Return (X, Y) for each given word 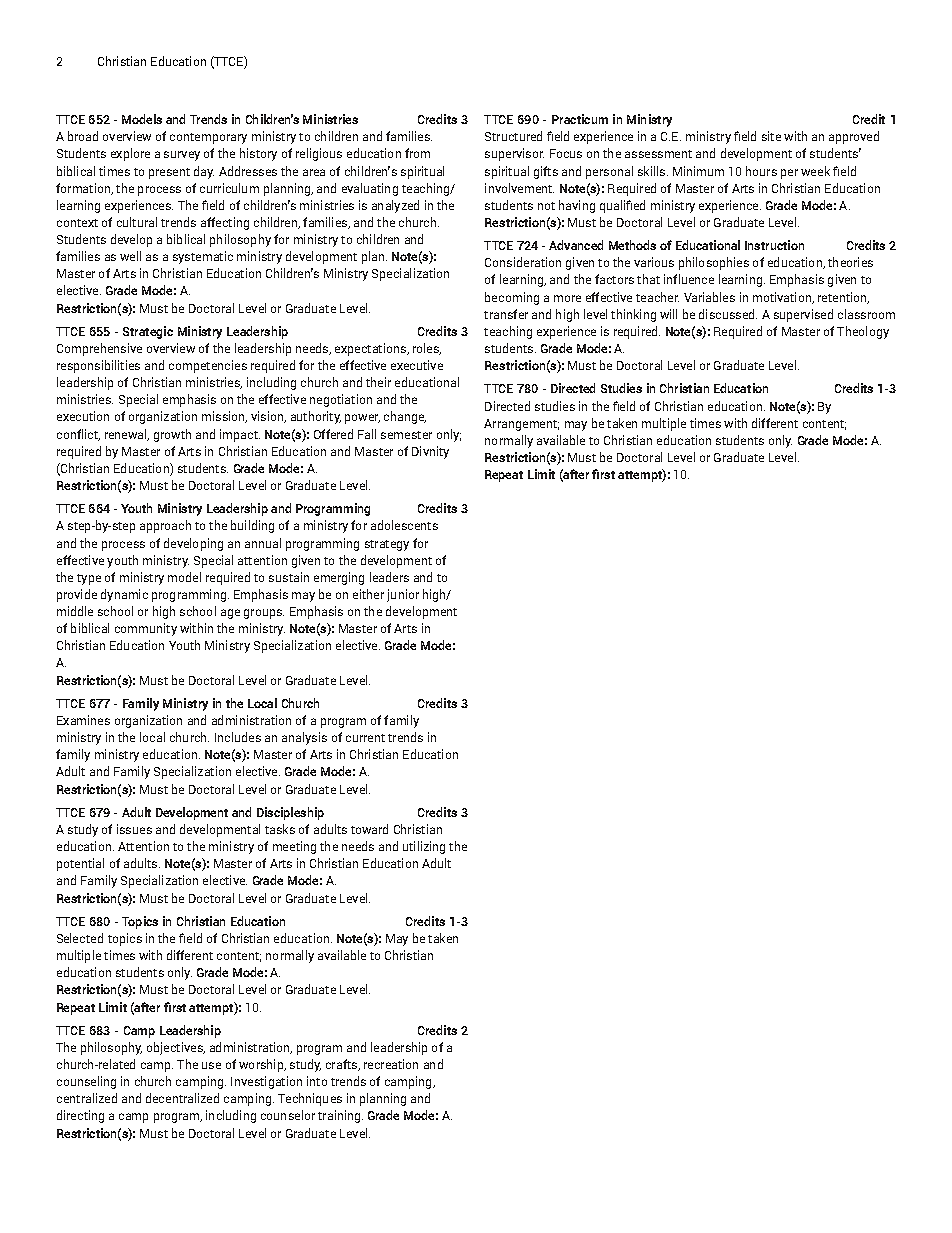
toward (369, 829)
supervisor (514, 154)
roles (427, 349)
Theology (863, 332)
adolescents (404, 525)
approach (165, 526)
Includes (238, 737)
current (365, 738)
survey (182, 156)
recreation (391, 1064)
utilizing (424, 847)
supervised (803, 315)
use (211, 1065)
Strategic (148, 332)
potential (80, 864)
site (771, 136)
